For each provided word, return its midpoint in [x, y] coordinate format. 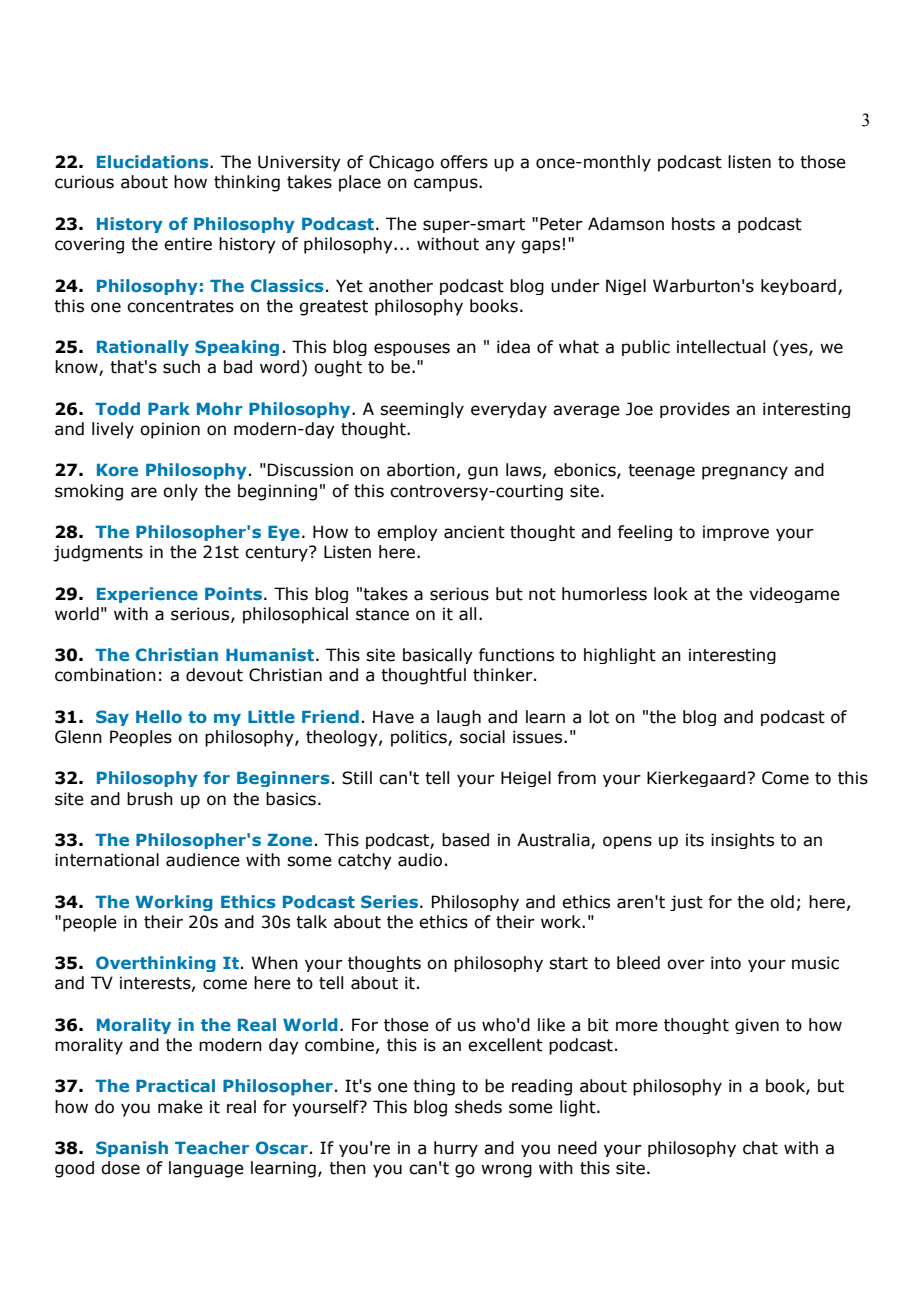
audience [203, 860]
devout [214, 675]
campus [447, 185]
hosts [693, 224]
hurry [456, 1149]
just [686, 903]
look [671, 594]
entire [188, 244]
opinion [170, 430]
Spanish [132, 1149]
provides [695, 410]
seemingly [422, 410]
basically [438, 656]
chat [760, 1148]
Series [389, 901]
